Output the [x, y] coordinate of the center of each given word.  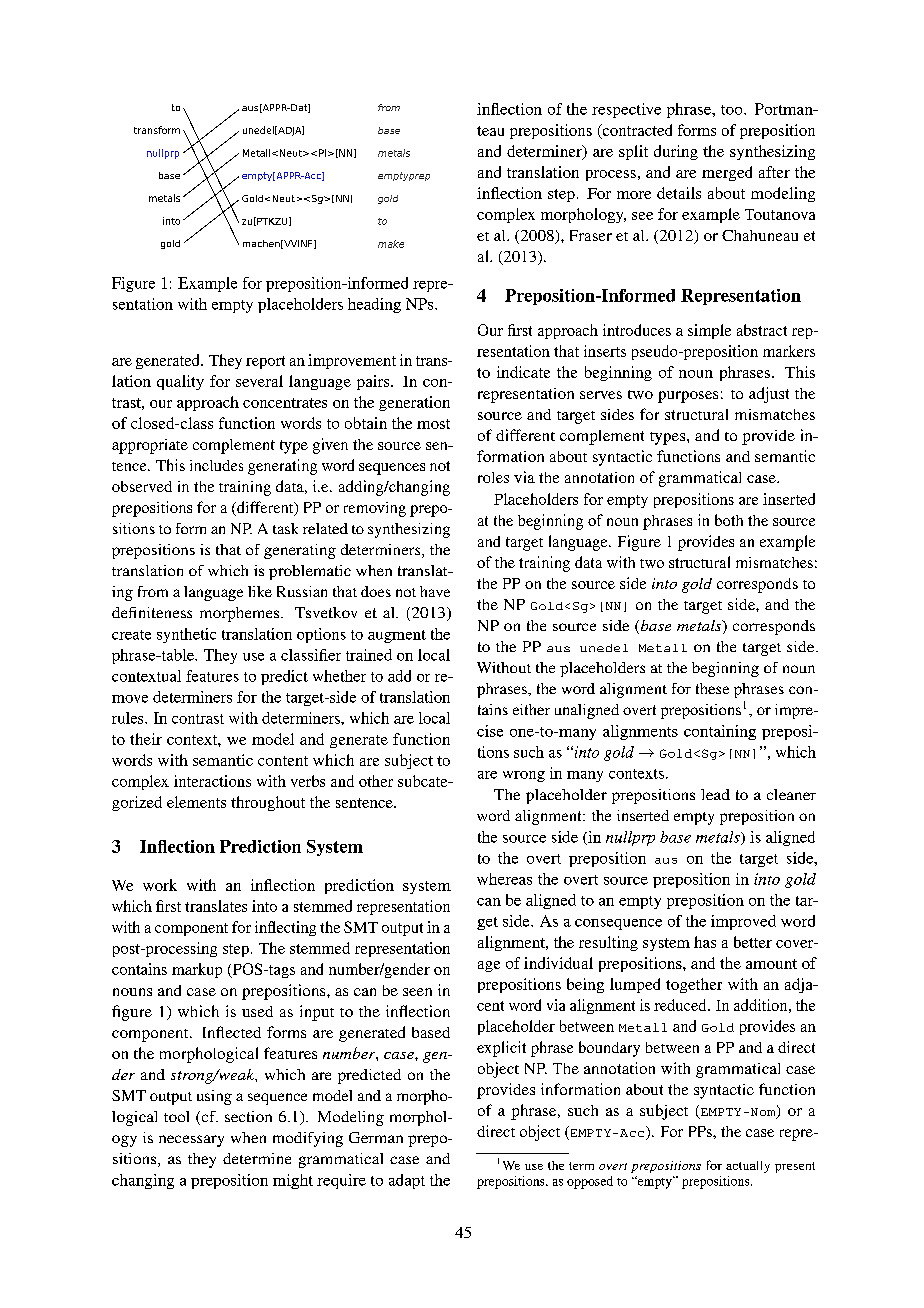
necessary [191, 1141]
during [676, 152]
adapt [407, 1181]
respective [626, 110]
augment [397, 636]
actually [748, 1167]
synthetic [186, 635]
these [712, 688]
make [391, 244]
